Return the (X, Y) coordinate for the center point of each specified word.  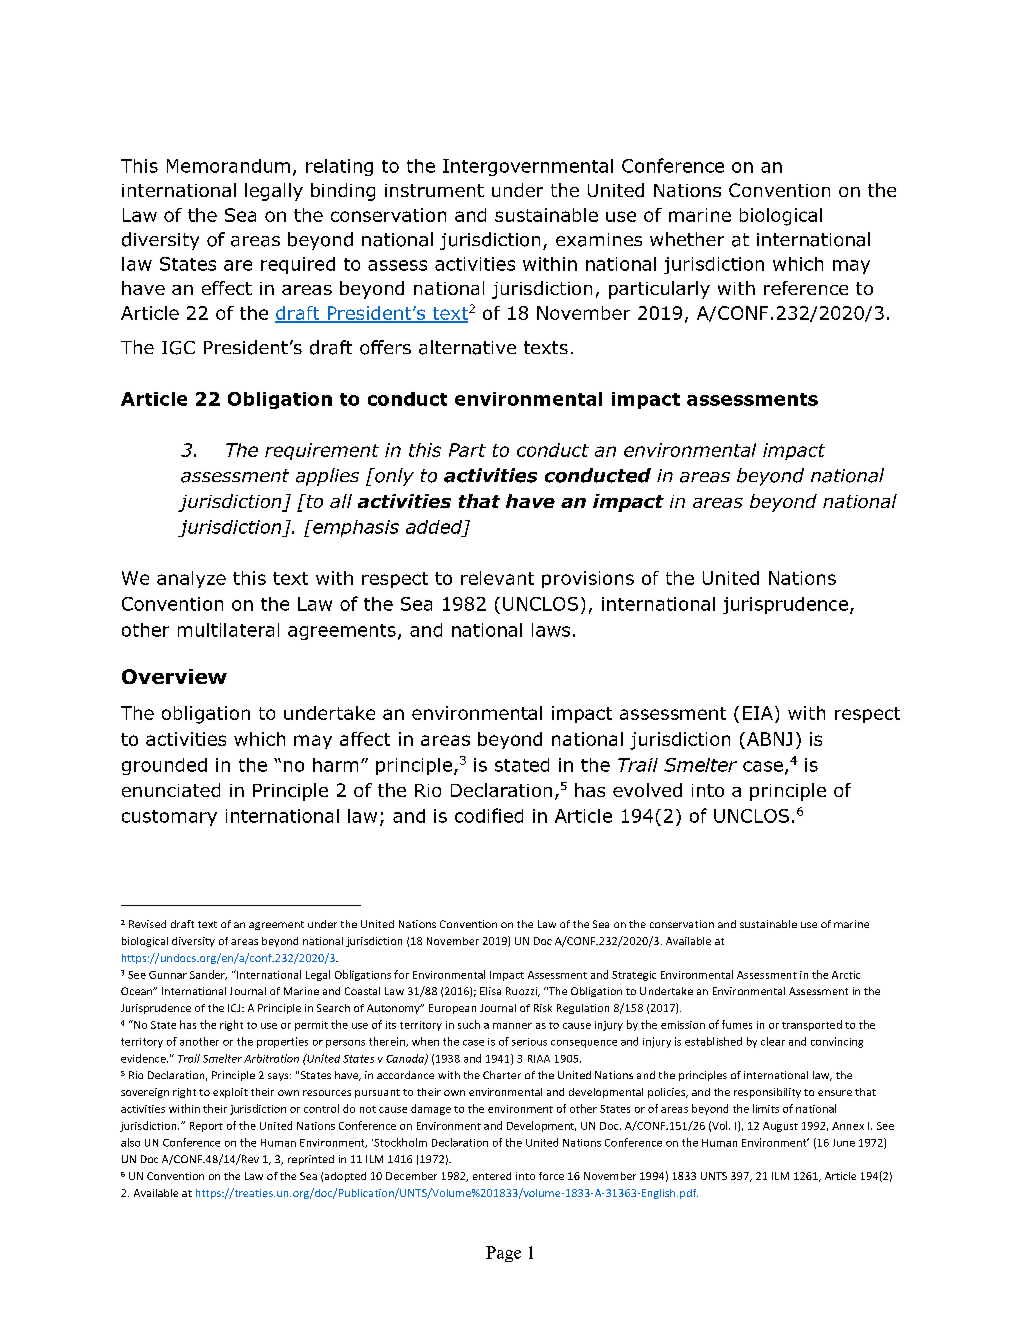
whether (687, 239)
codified (489, 815)
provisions (588, 579)
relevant (497, 578)
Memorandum (228, 166)
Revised (147, 924)
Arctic (846, 975)
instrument (434, 190)
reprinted (311, 1160)
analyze (191, 579)
